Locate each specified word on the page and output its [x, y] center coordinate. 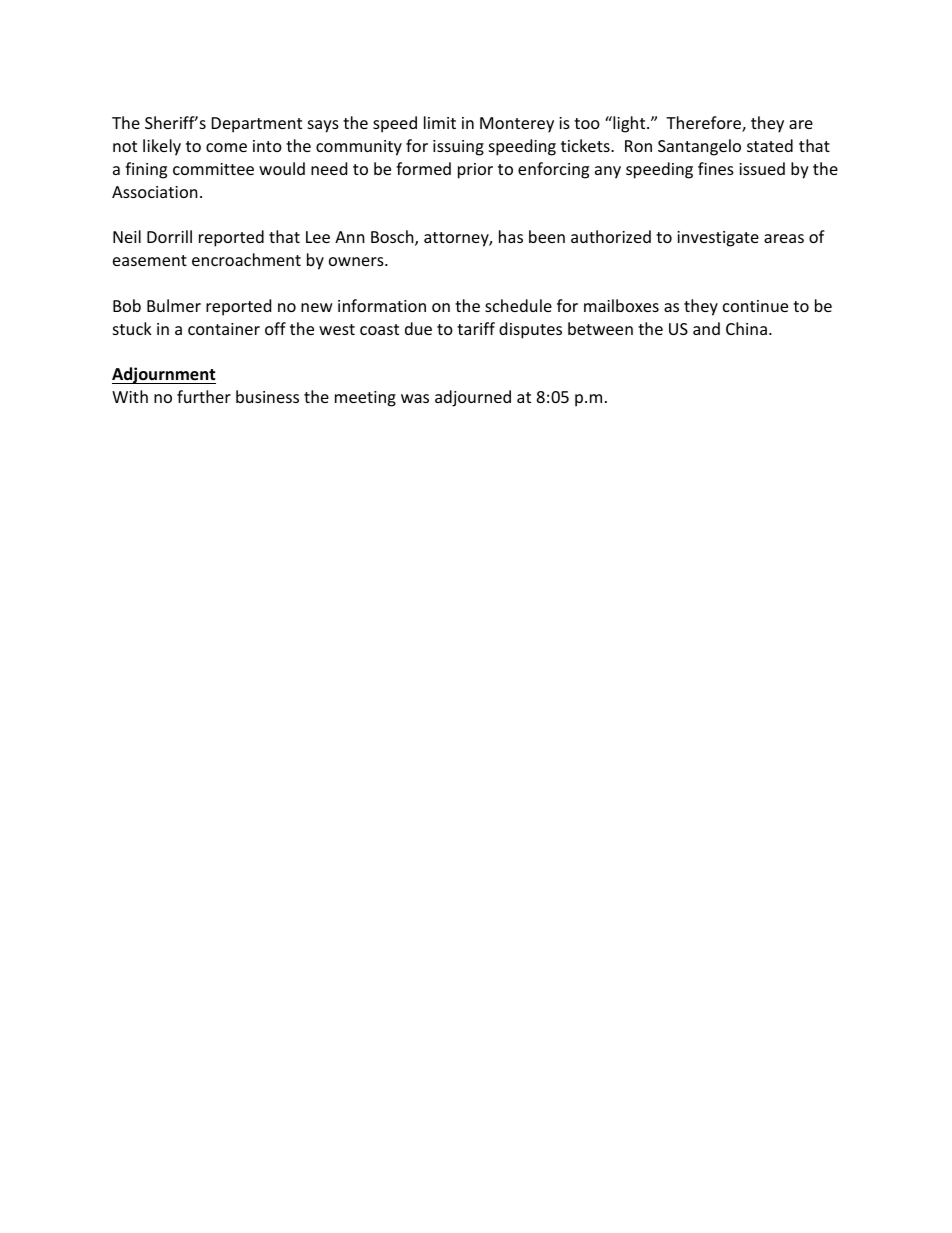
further [204, 396]
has [511, 236]
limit [440, 122]
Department [257, 125]
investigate [718, 239]
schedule [518, 305]
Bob [127, 305]
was [415, 398]
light [629, 124]
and [706, 328]
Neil [127, 236]
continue [755, 306]
